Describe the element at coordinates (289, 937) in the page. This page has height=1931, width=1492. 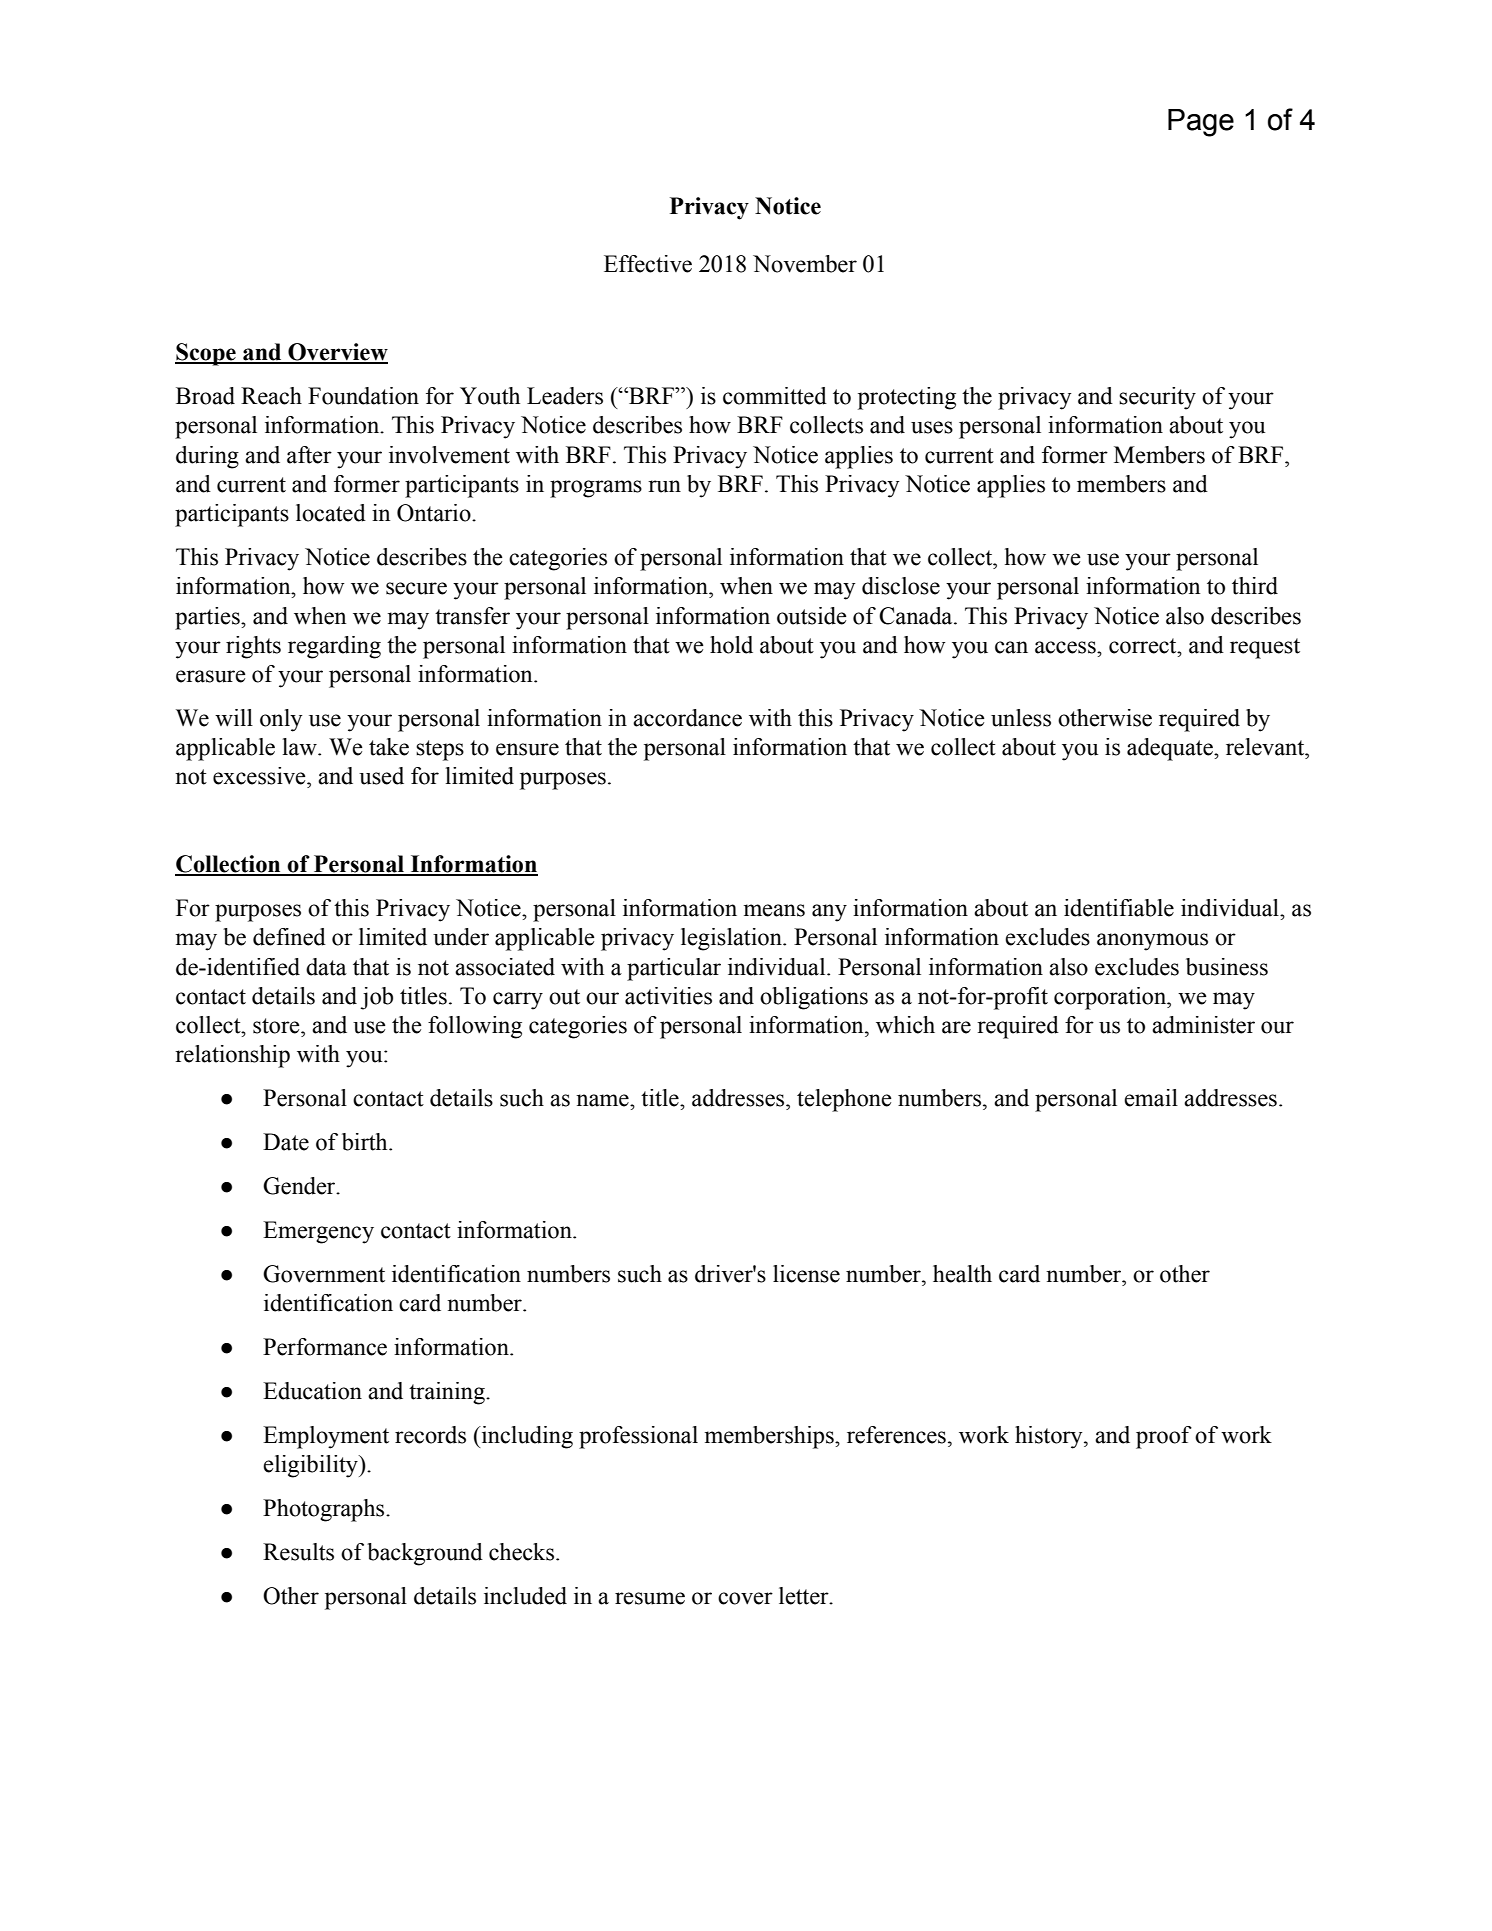
I see `defined` at that location.
